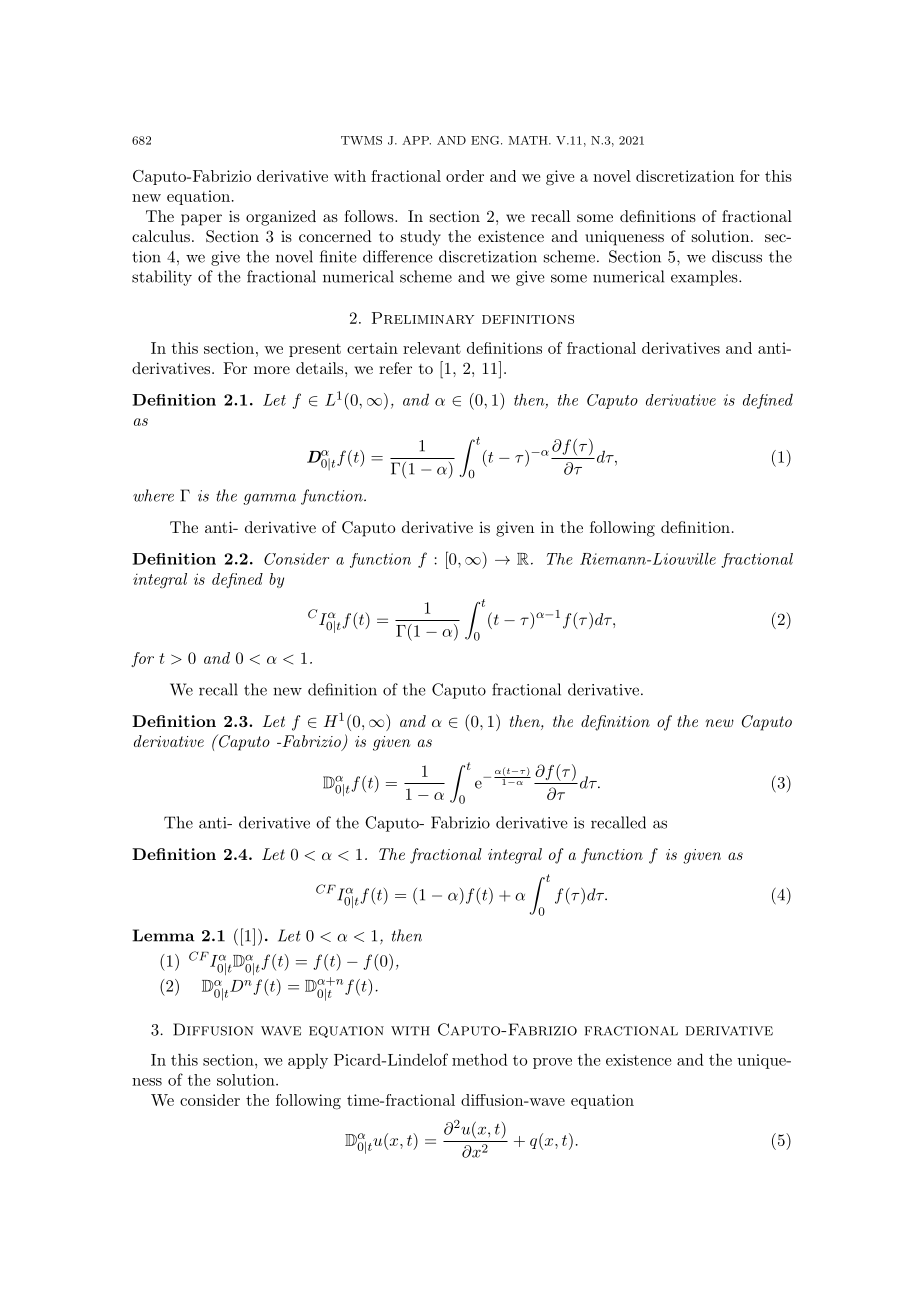 This document has height=1308, width=924. Describe the element at coordinates (272, 370) in the document. I see `more` at that location.
